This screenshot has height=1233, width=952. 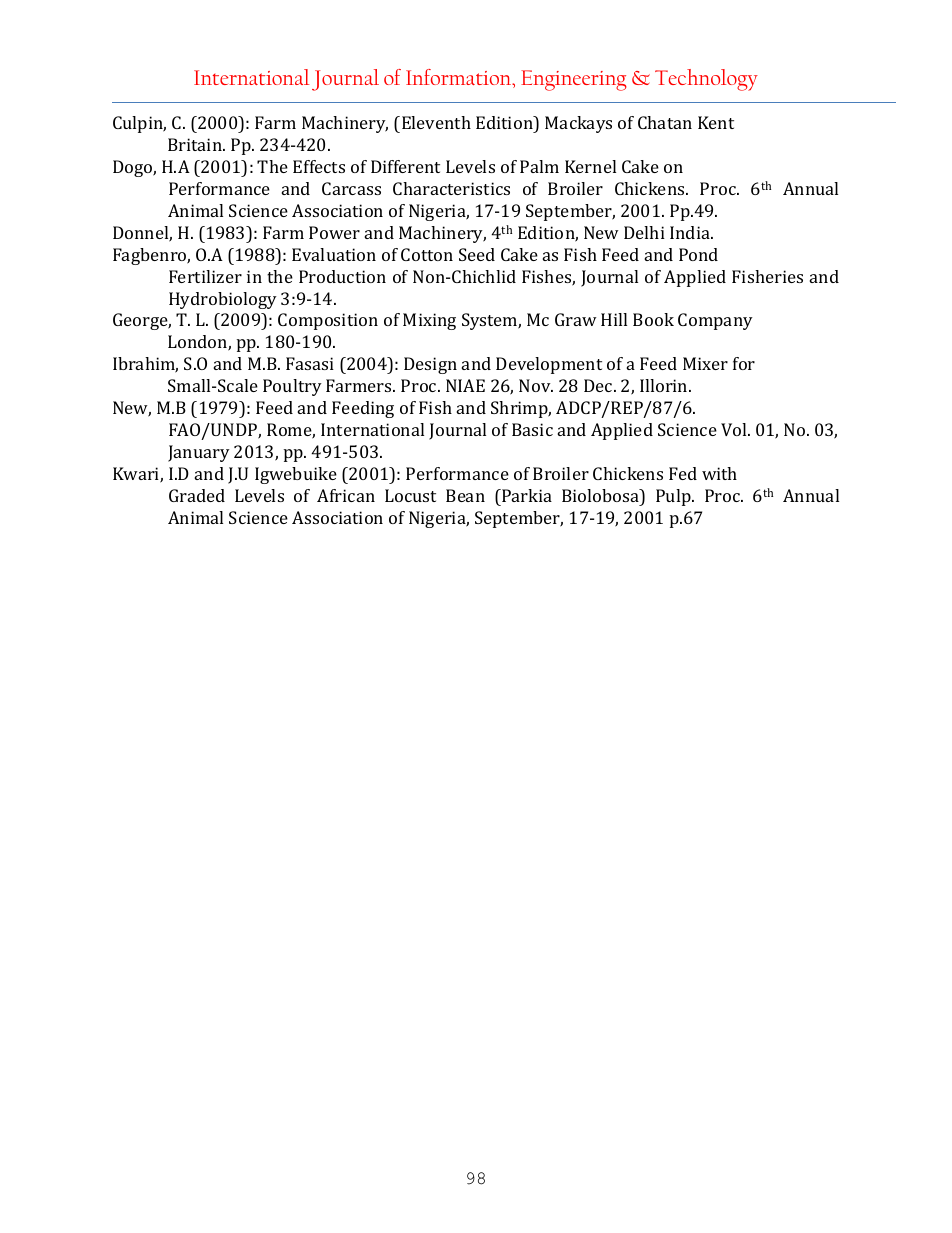 What do you see at coordinates (334, 232) in the screenshot?
I see `Power` at bounding box center [334, 232].
